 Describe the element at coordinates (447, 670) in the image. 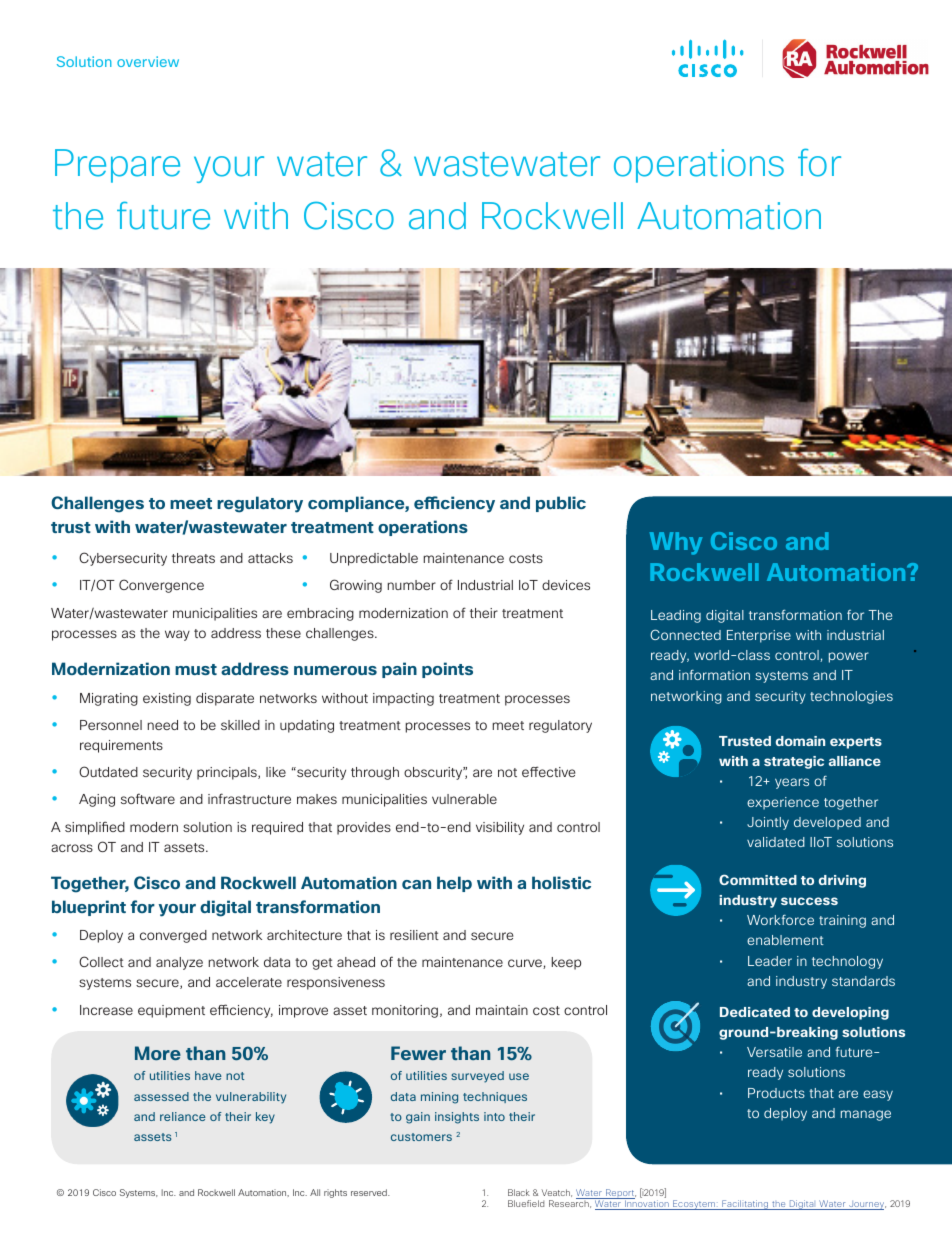

I see `points` at that location.
